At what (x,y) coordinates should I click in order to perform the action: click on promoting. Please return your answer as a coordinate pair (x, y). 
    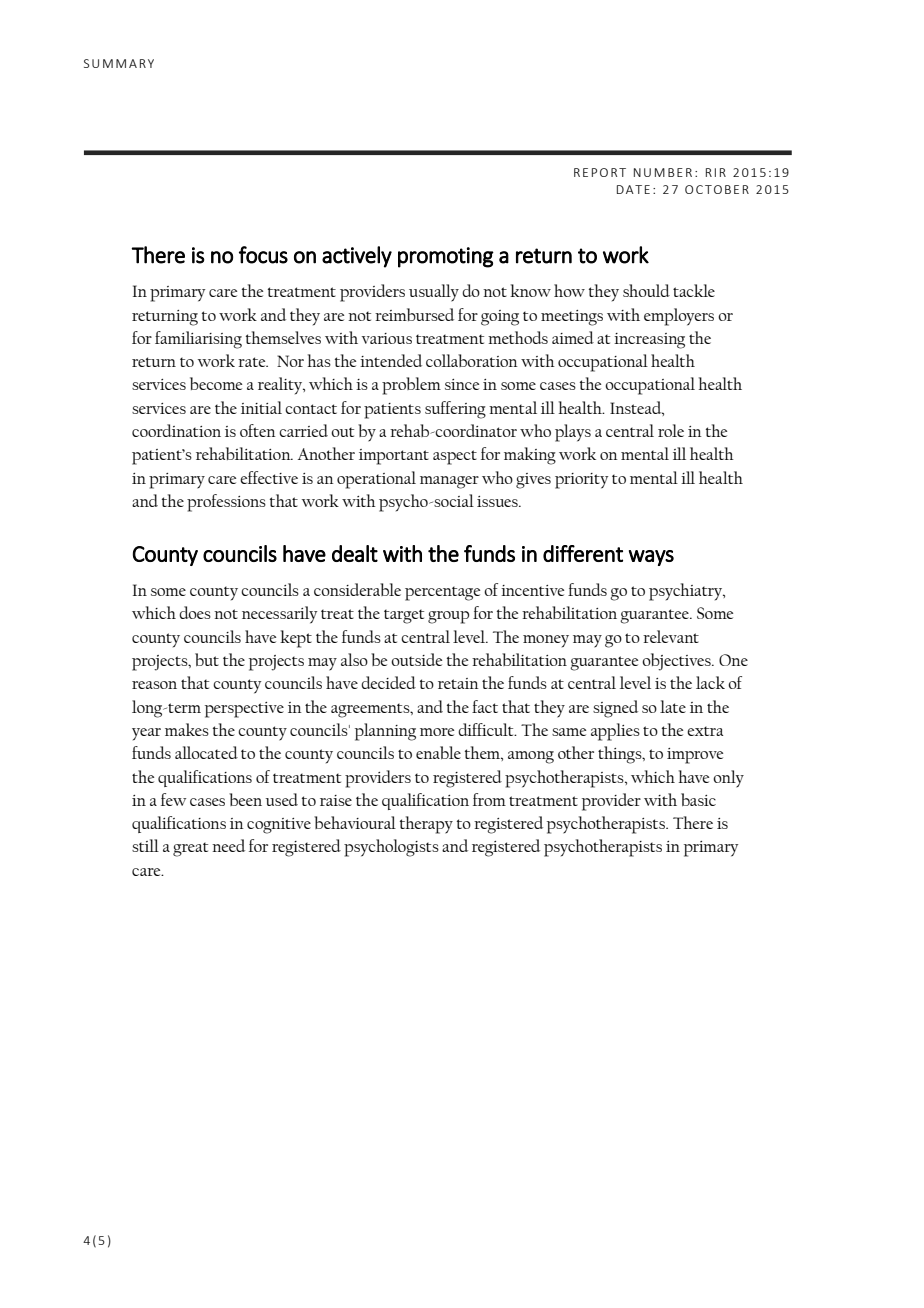
    Looking at the image, I should click on (446, 257).
